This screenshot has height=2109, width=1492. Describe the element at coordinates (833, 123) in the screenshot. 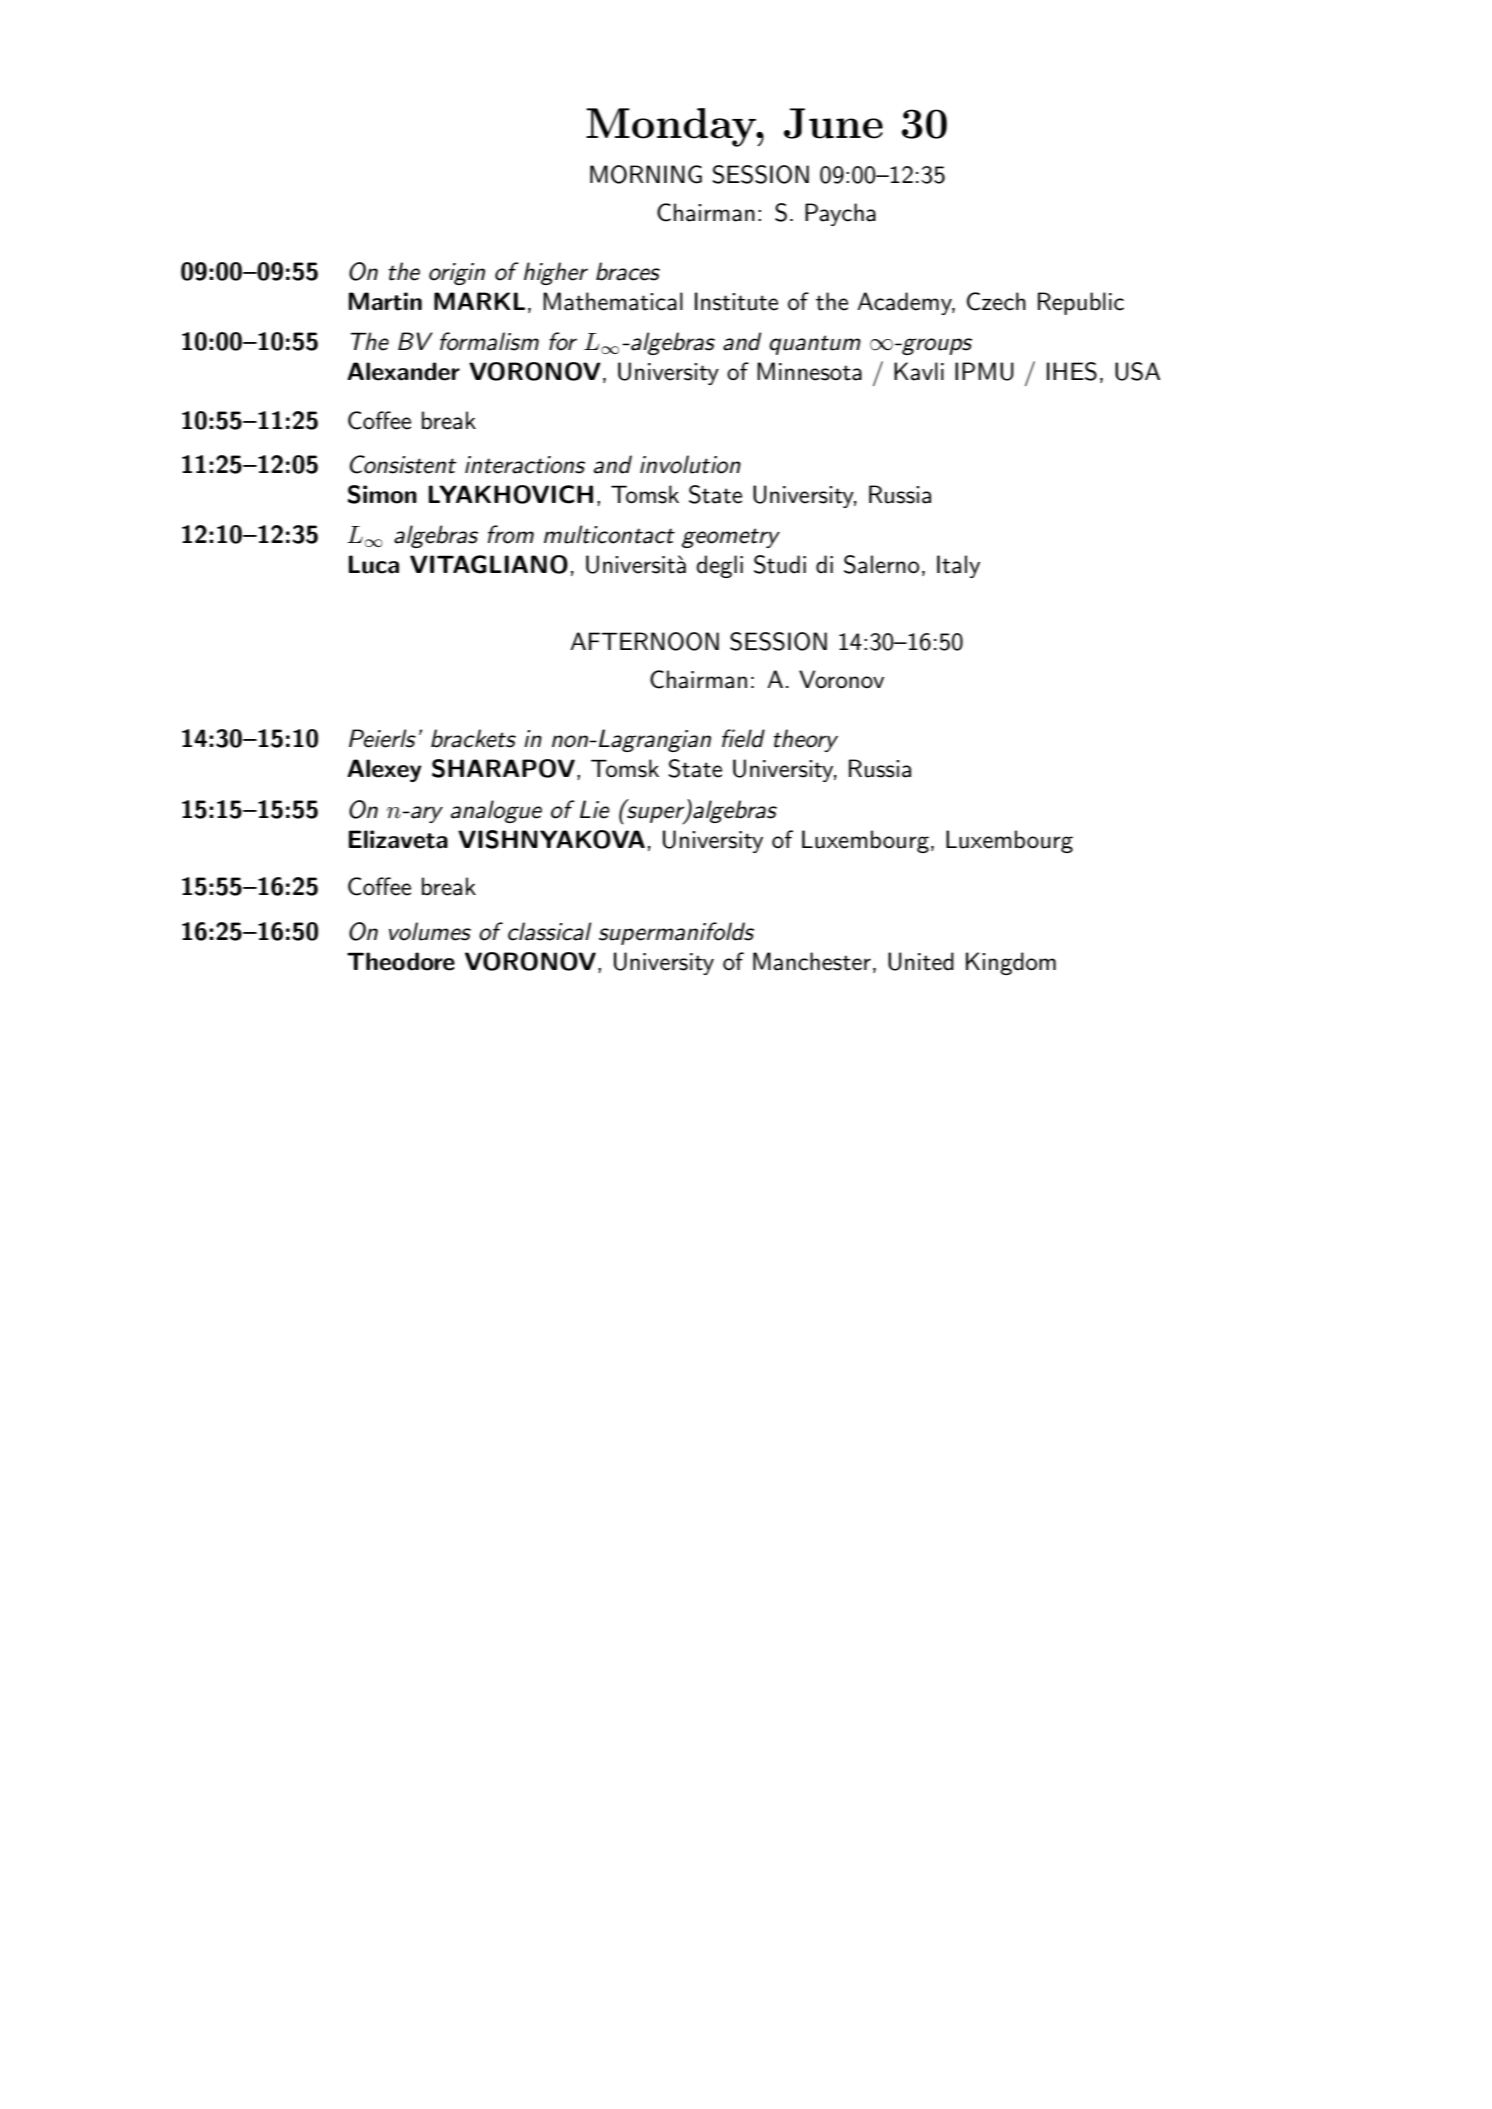

I see `June` at that location.
